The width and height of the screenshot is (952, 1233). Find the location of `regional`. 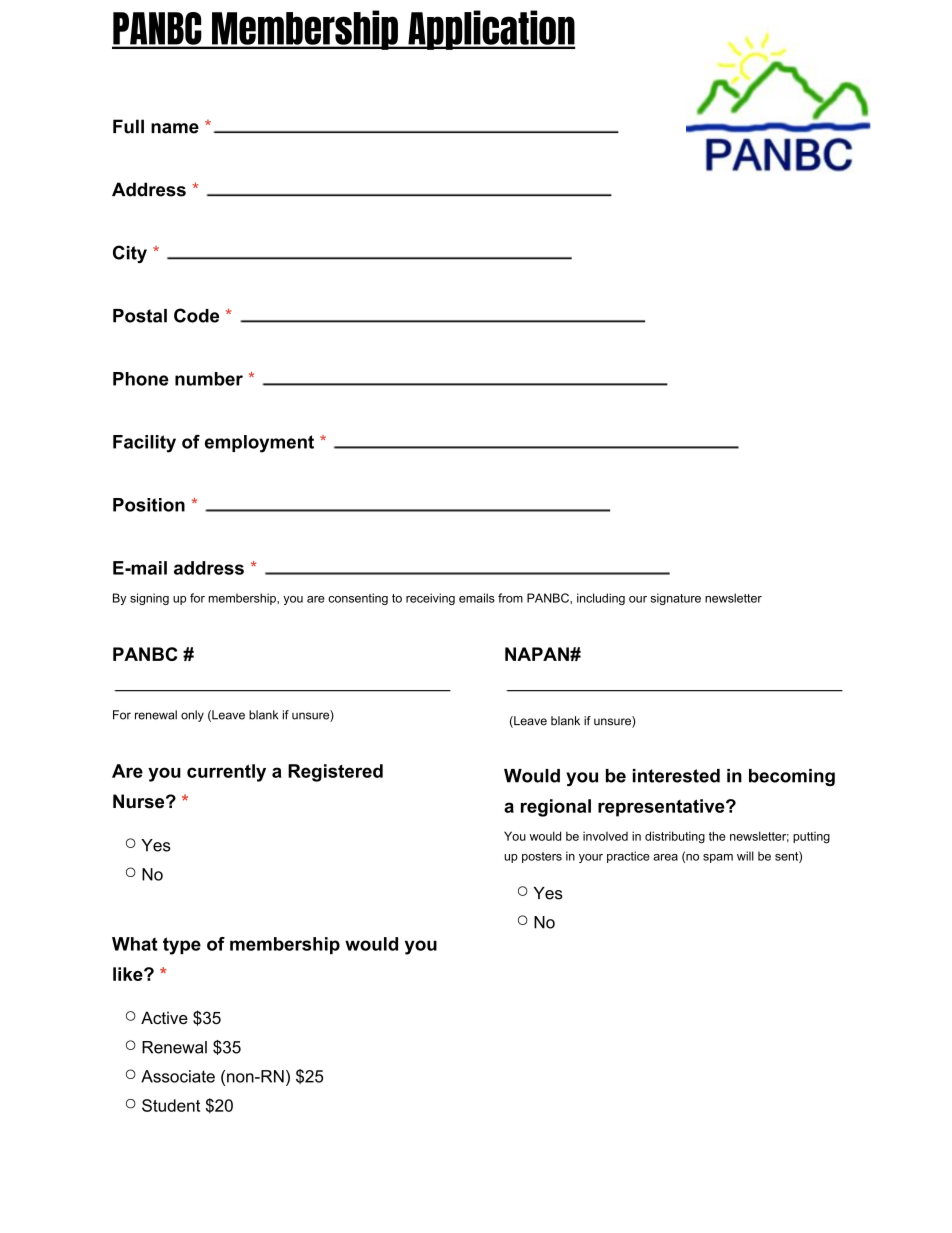

regional is located at coordinates (556, 808).
